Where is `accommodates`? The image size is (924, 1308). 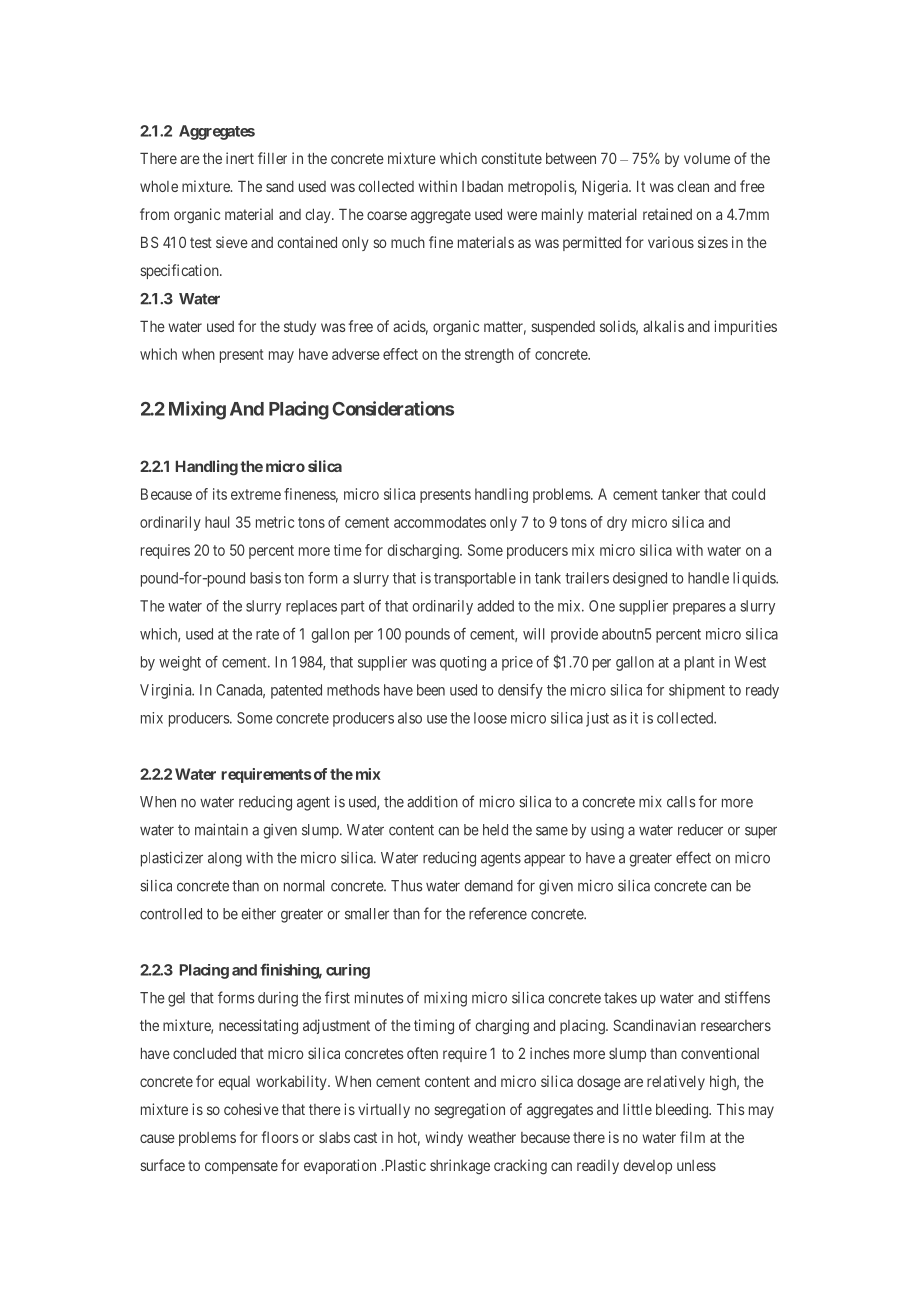 accommodates is located at coordinates (440, 522).
